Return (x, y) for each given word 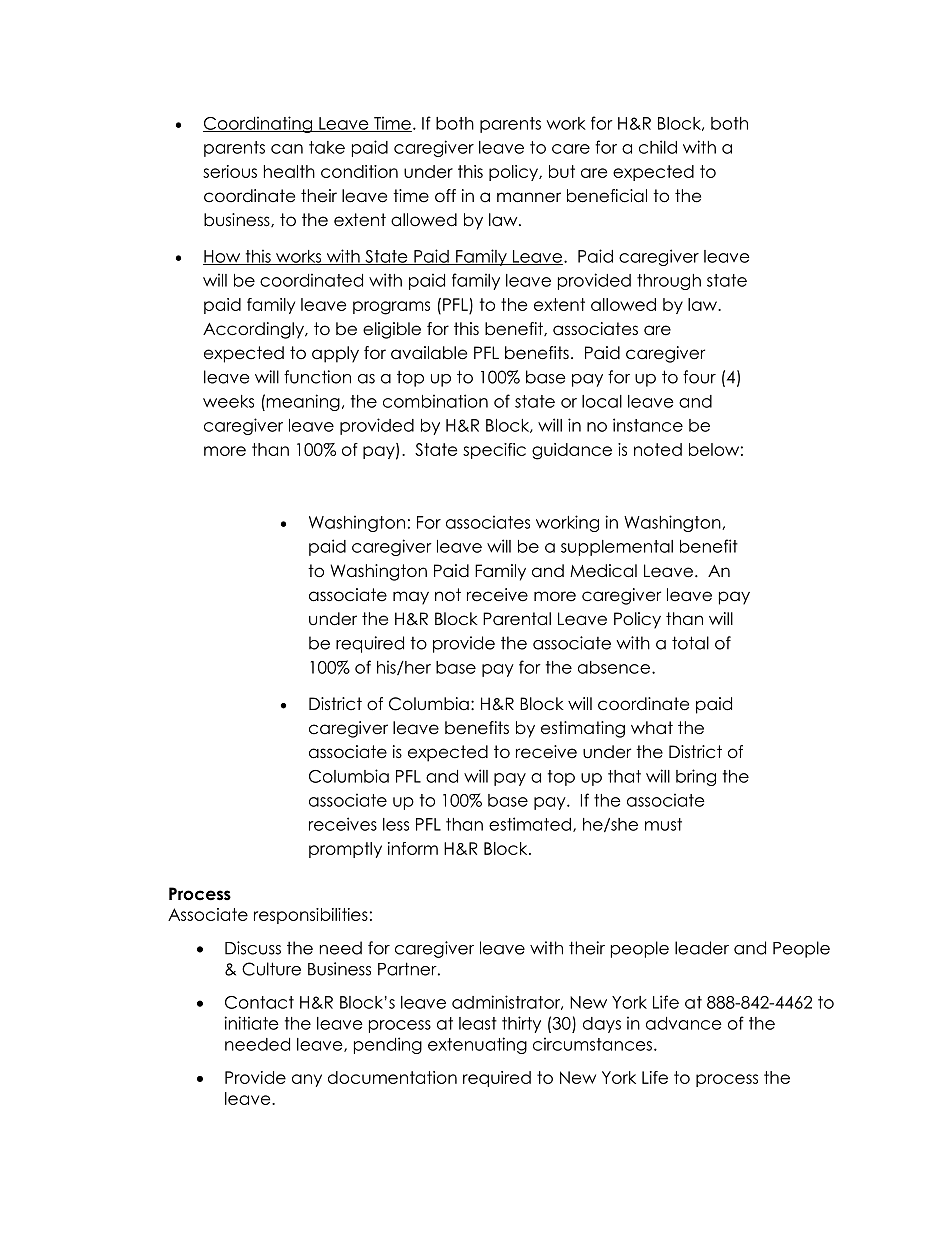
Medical (603, 571)
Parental (517, 619)
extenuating (477, 1045)
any (307, 1080)
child (658, 147)
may (411, 598)
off (445, 196)
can (287, 149)
